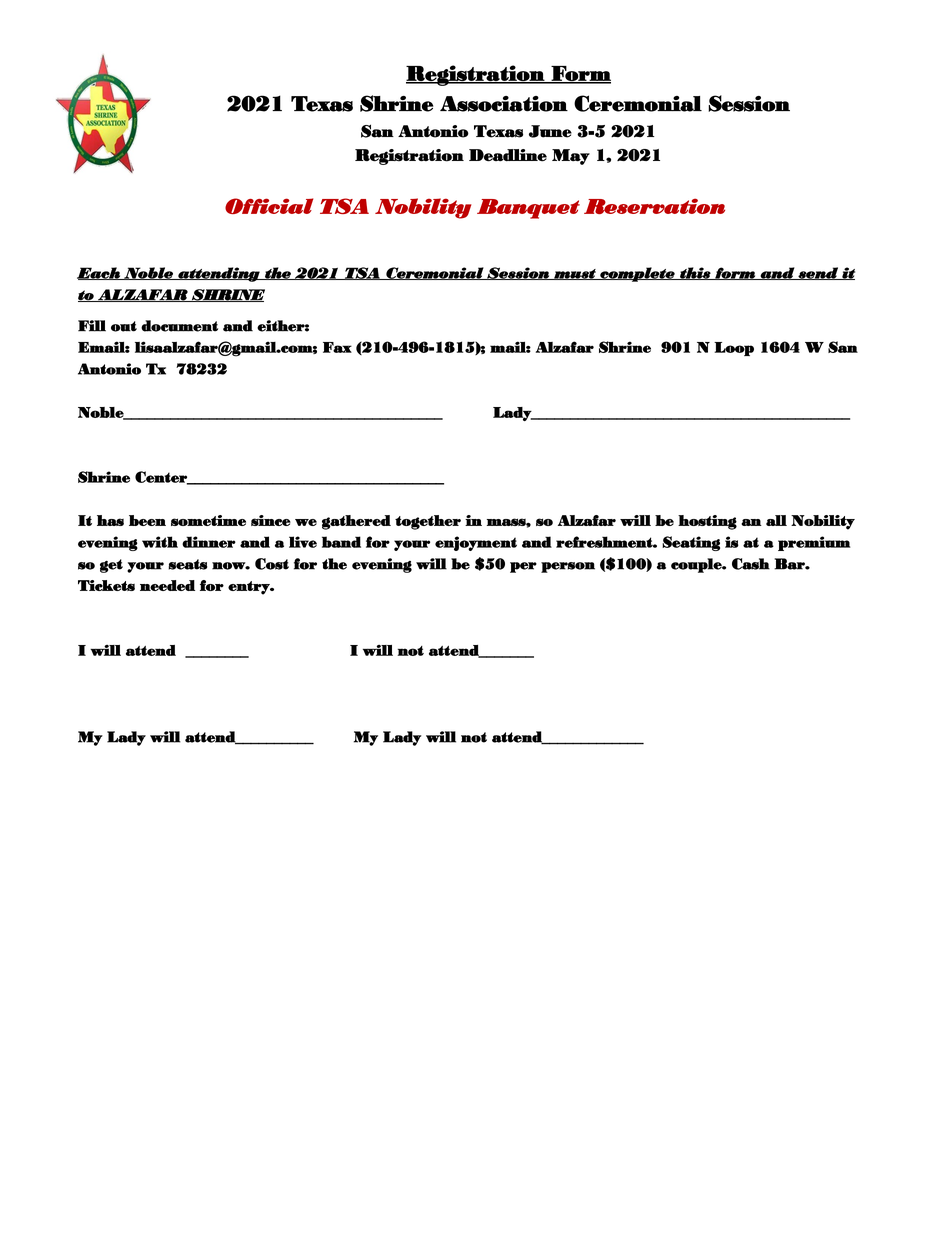  Describe the element at coordinates (776, 520) in the image. I see `all` at that location.
